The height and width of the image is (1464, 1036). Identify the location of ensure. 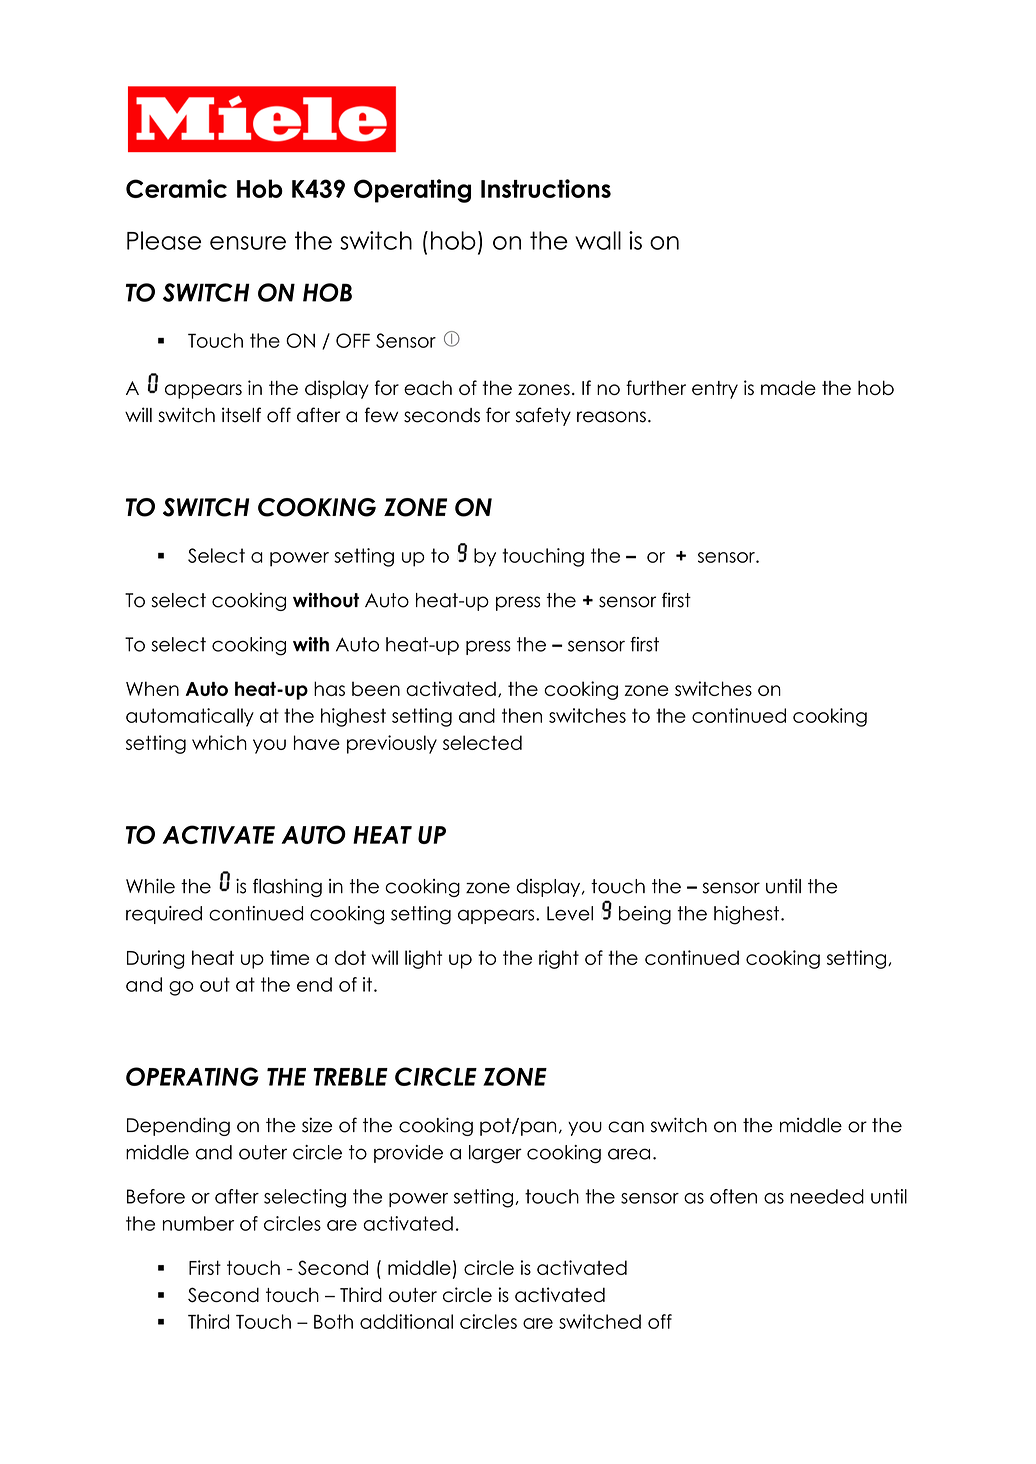
(248, 243).
